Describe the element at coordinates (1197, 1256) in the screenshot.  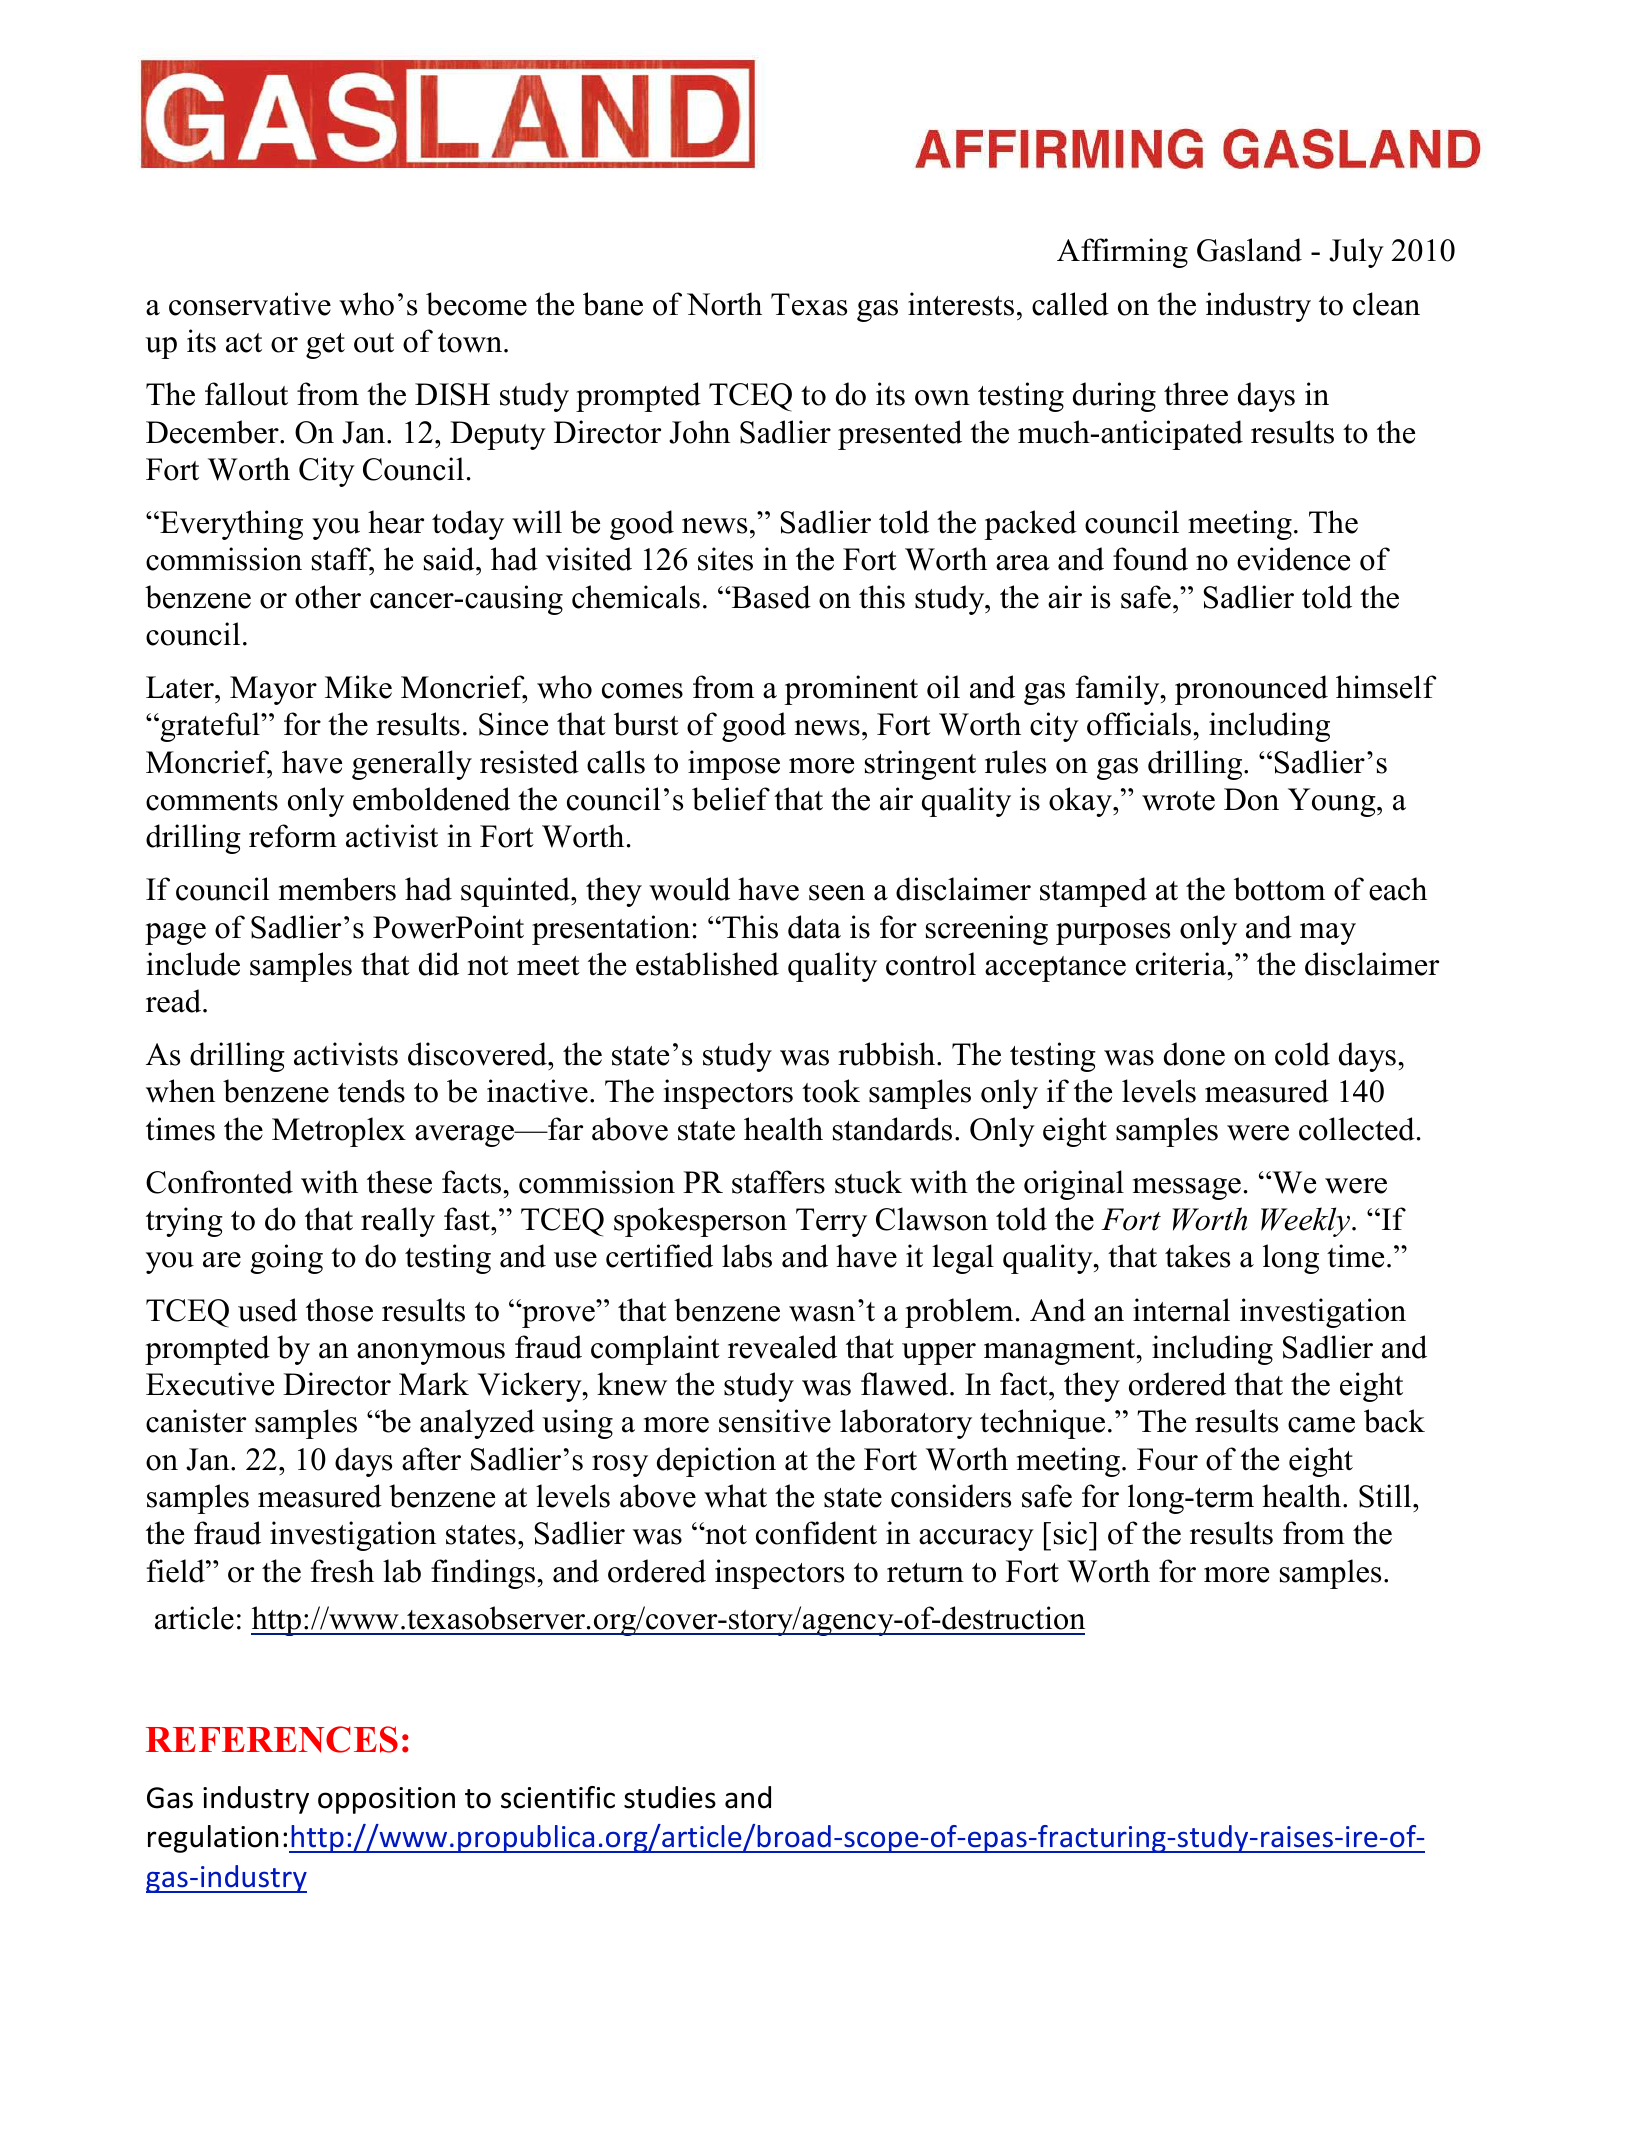
I see `takes` at that location.
